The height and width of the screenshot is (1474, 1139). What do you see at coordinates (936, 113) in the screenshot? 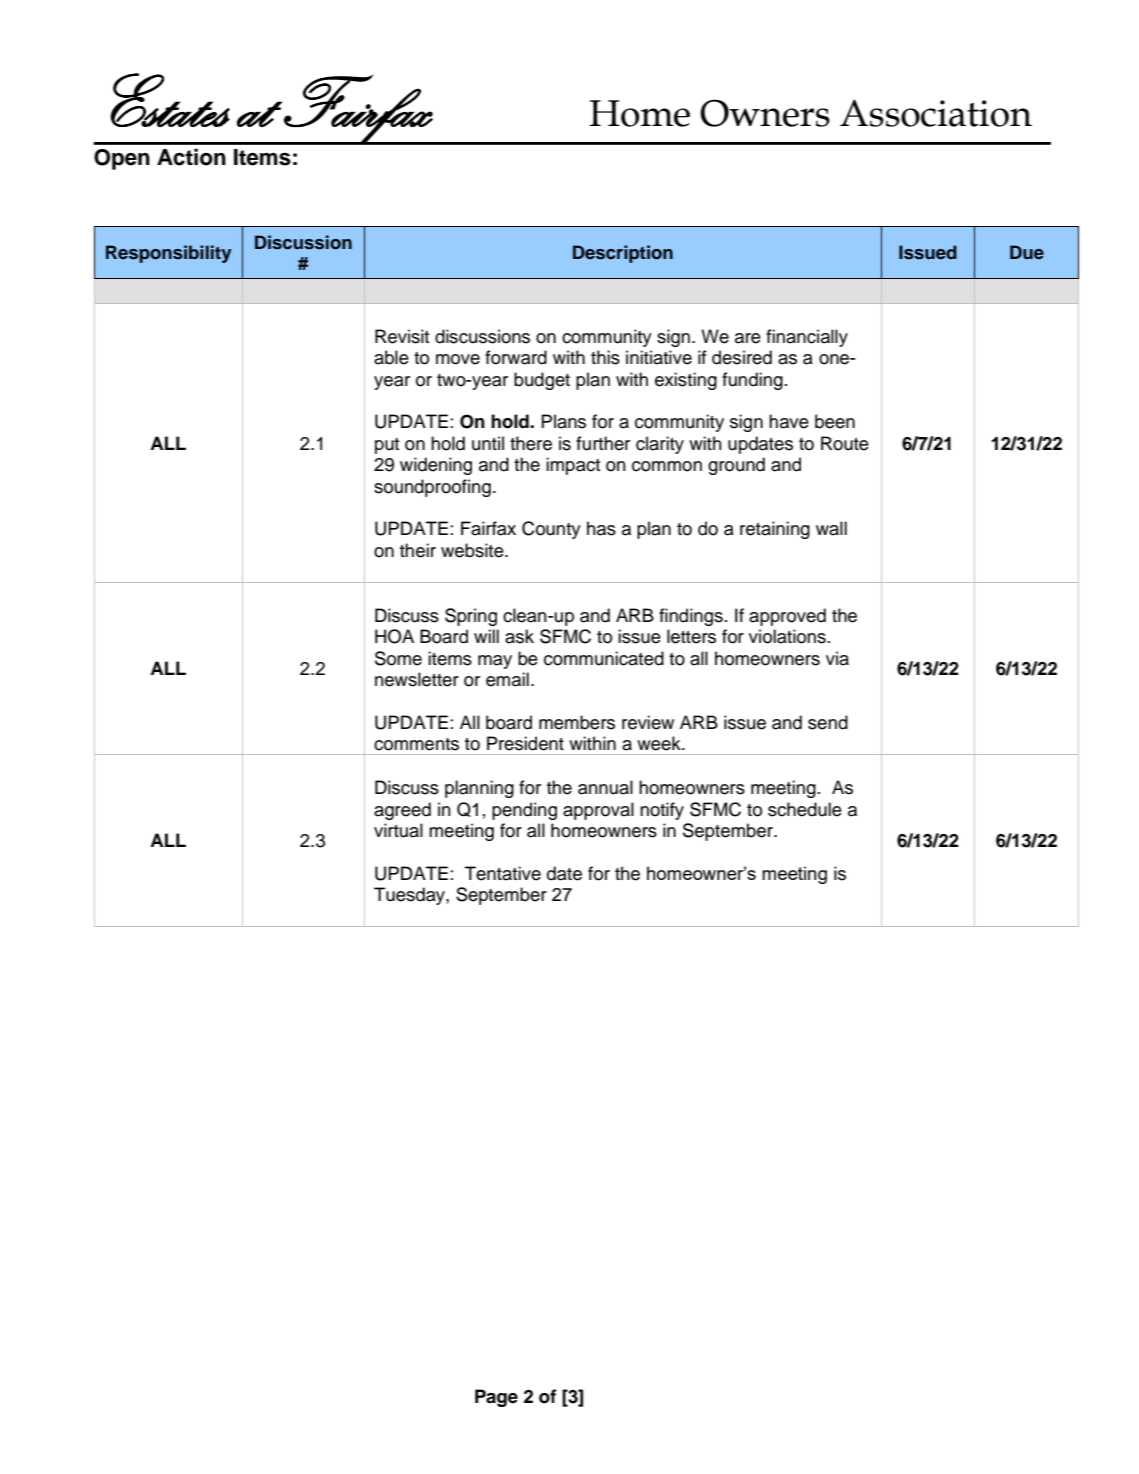
I see `Association` at bounding box center [936, 113].
